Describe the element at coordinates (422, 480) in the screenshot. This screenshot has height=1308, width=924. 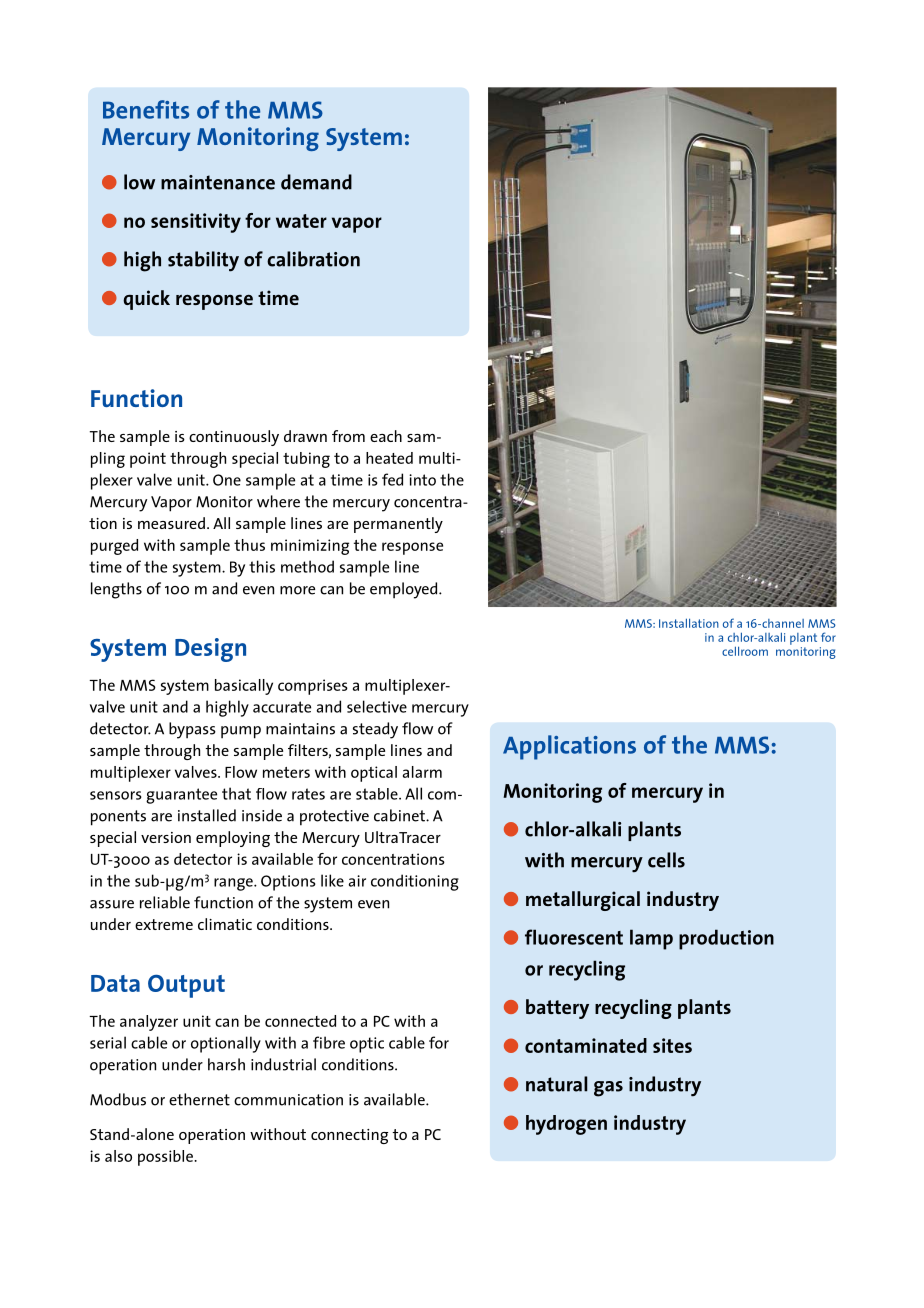
I see `into` at that location.
